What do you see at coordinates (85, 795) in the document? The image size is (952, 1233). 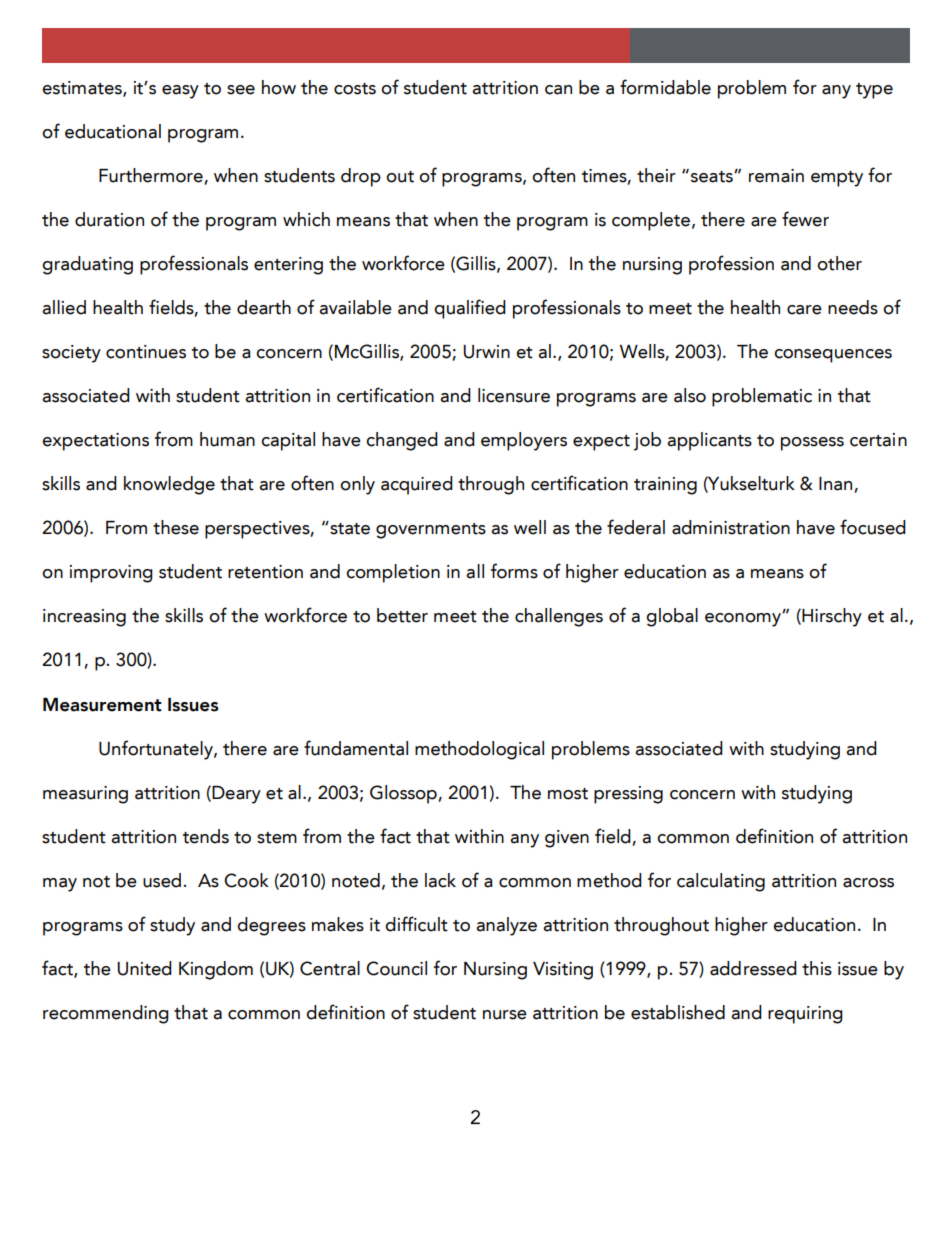 I see `measuring` at bounding box center [85, 795].
